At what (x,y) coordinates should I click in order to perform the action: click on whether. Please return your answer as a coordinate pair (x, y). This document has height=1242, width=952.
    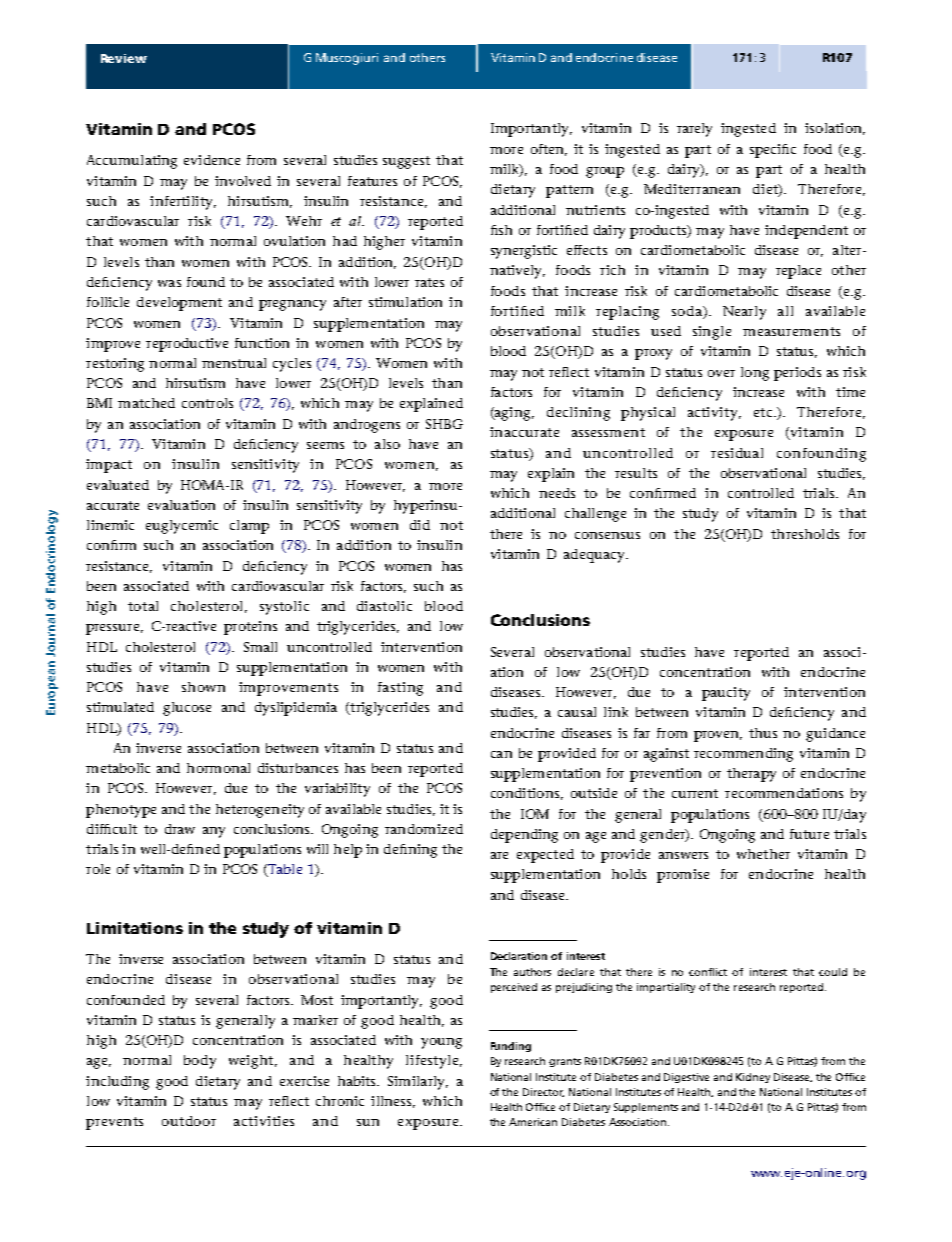
    Looking at the image, I should click on (763, 854).
